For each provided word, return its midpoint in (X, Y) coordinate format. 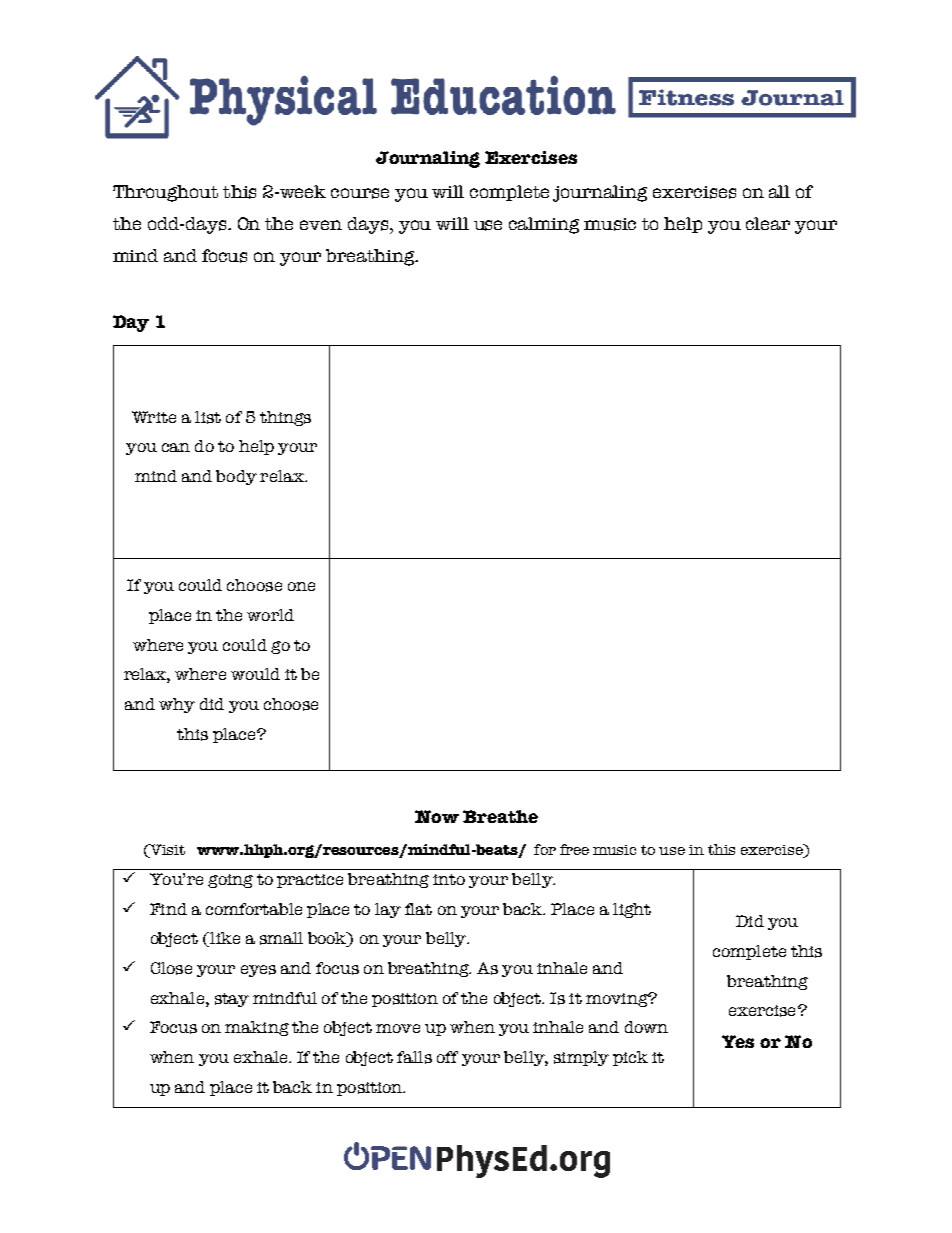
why (177, 705)
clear (768, 223)
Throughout (165, 193)
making (257, 1028)
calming (544, 225)
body (236, 477)
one (301, 586)
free (574, 849)
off (447, 1057)
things (285, 418)
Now (437, 816)
